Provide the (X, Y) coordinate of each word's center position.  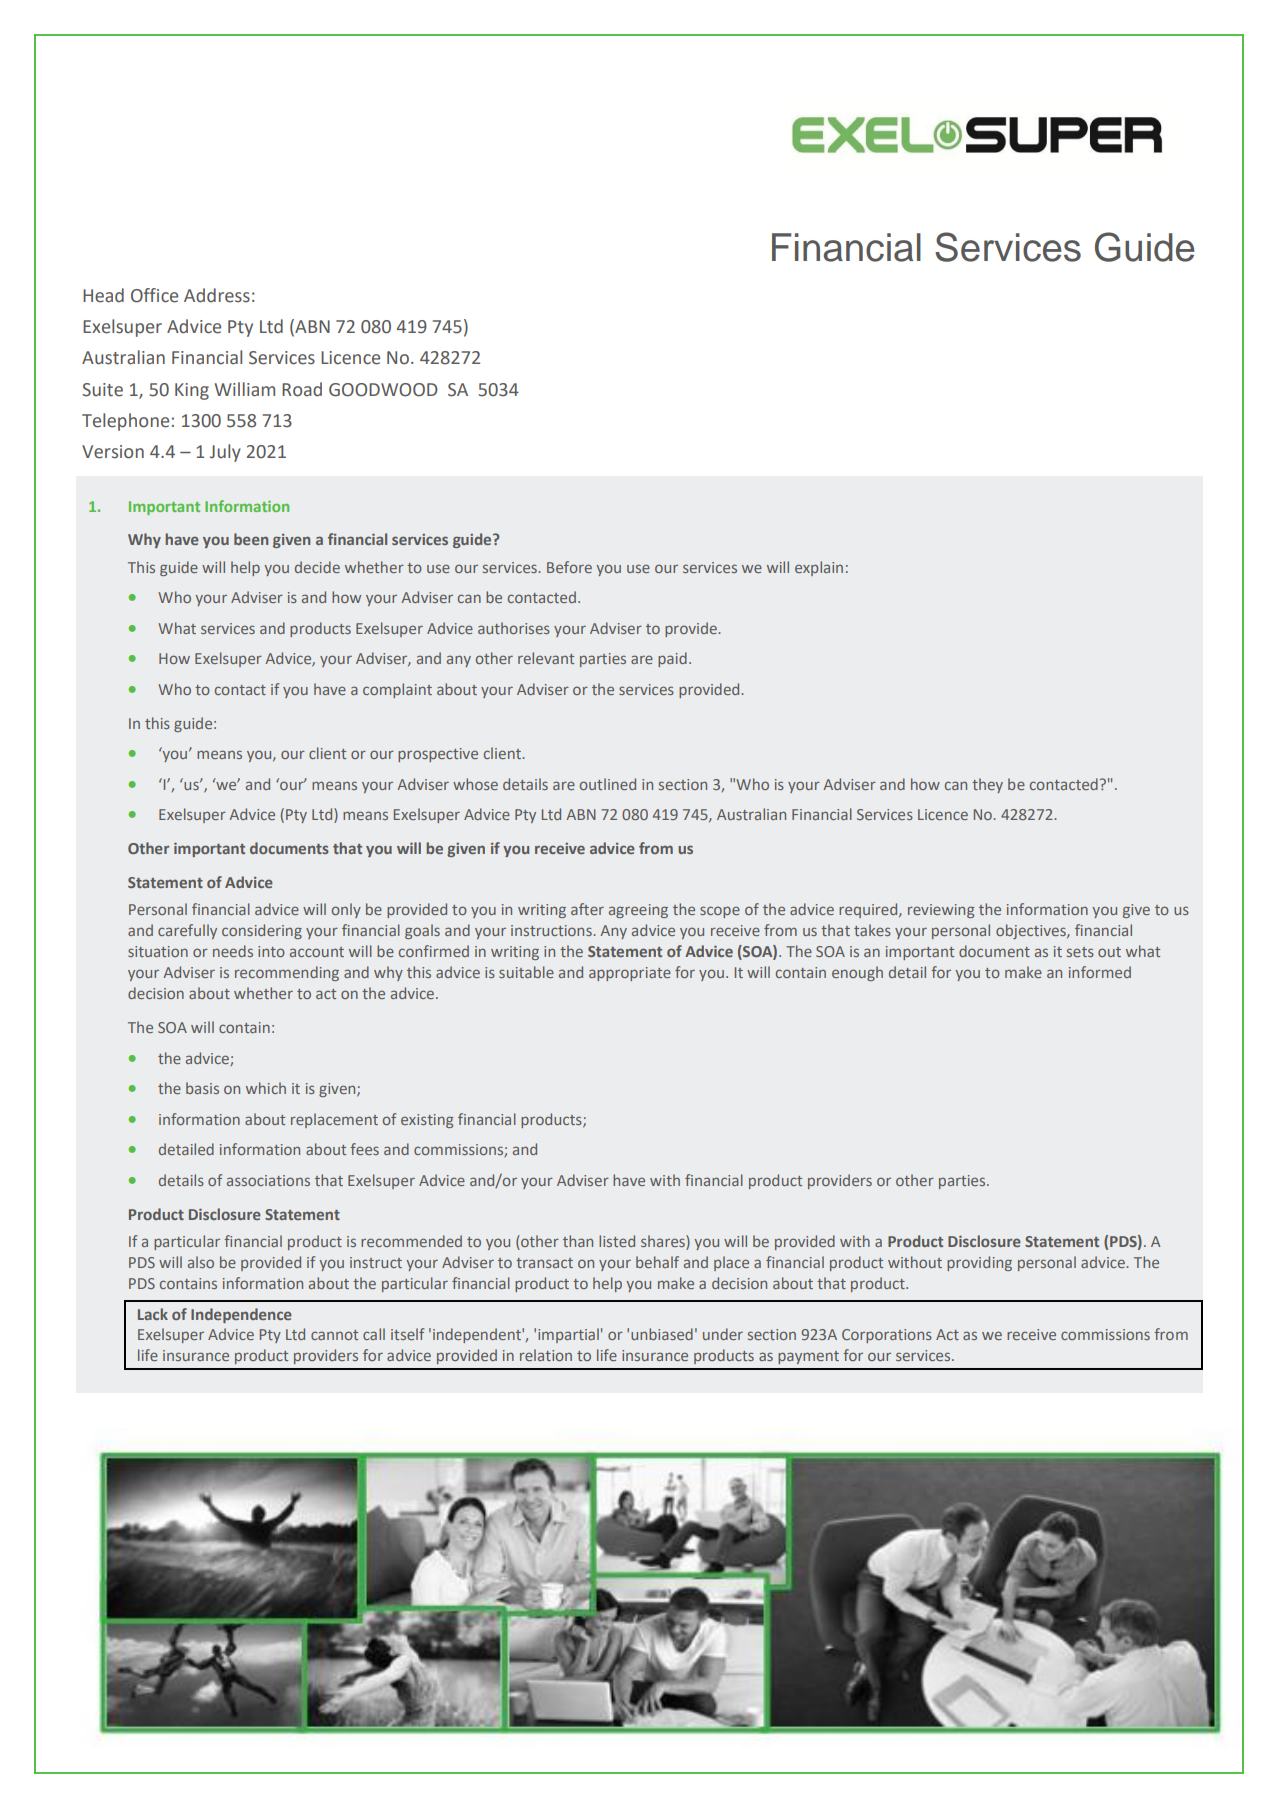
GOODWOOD (383, 390)
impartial (568, 1335)
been (251, 539)
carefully (187, 931)
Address (217, 295)
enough (857, 973)
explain (819, 568)
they (987, 785)
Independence (241, 1315)
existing (427, 1121)
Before (569, 567)
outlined (608, 784)
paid (672, 659)
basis (202, 1088)
